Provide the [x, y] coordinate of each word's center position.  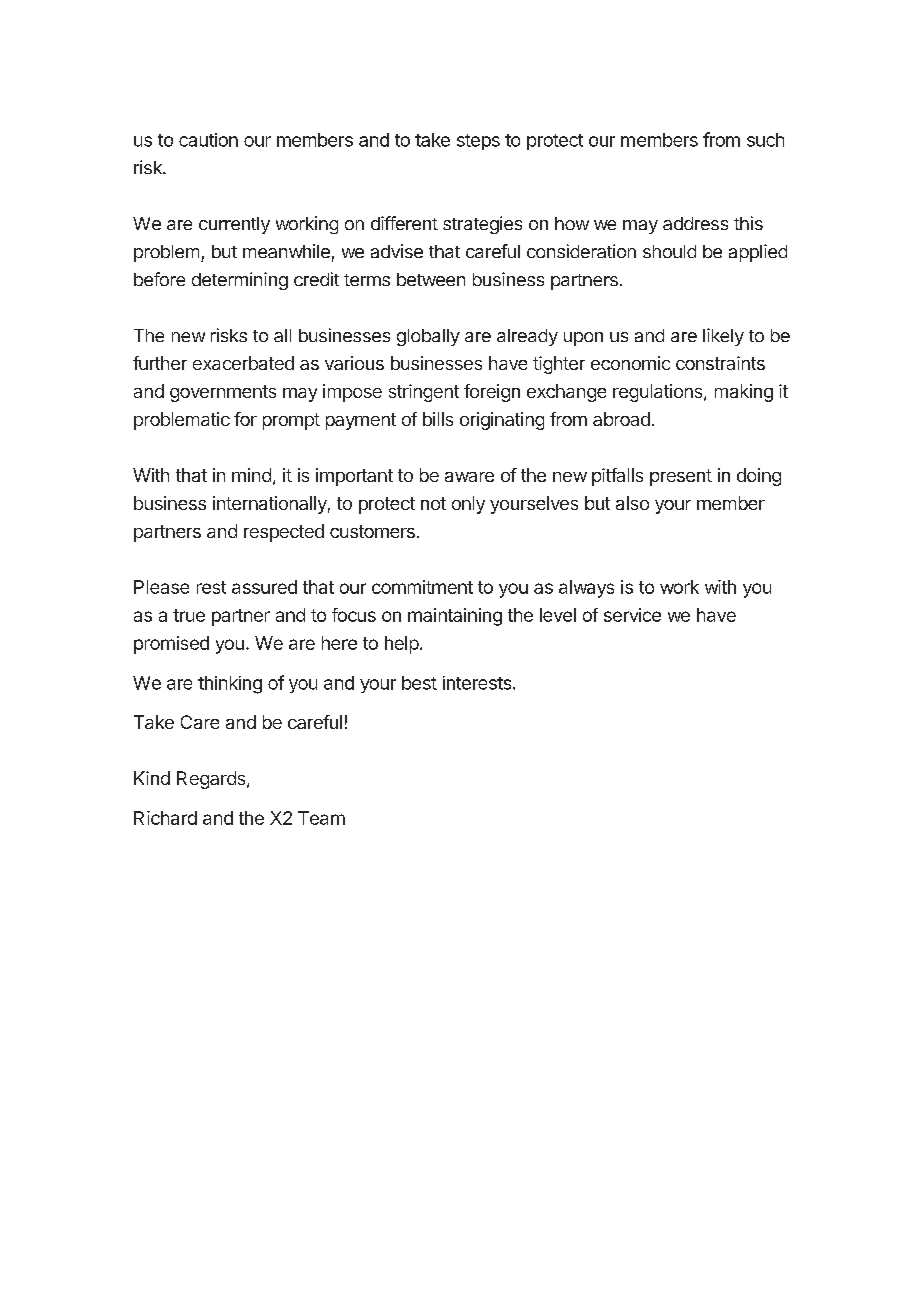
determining [240, 281]
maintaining [455, 617]
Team [321, 818]
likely [723, 337]
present [681, 477]
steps [478, 142]
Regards [212, 780]
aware [469, 477]
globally [428, 337]
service [632, 615]
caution [208, 140]
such [765, 140]
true [189, 615]
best [419, 683]
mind [251, 475]
